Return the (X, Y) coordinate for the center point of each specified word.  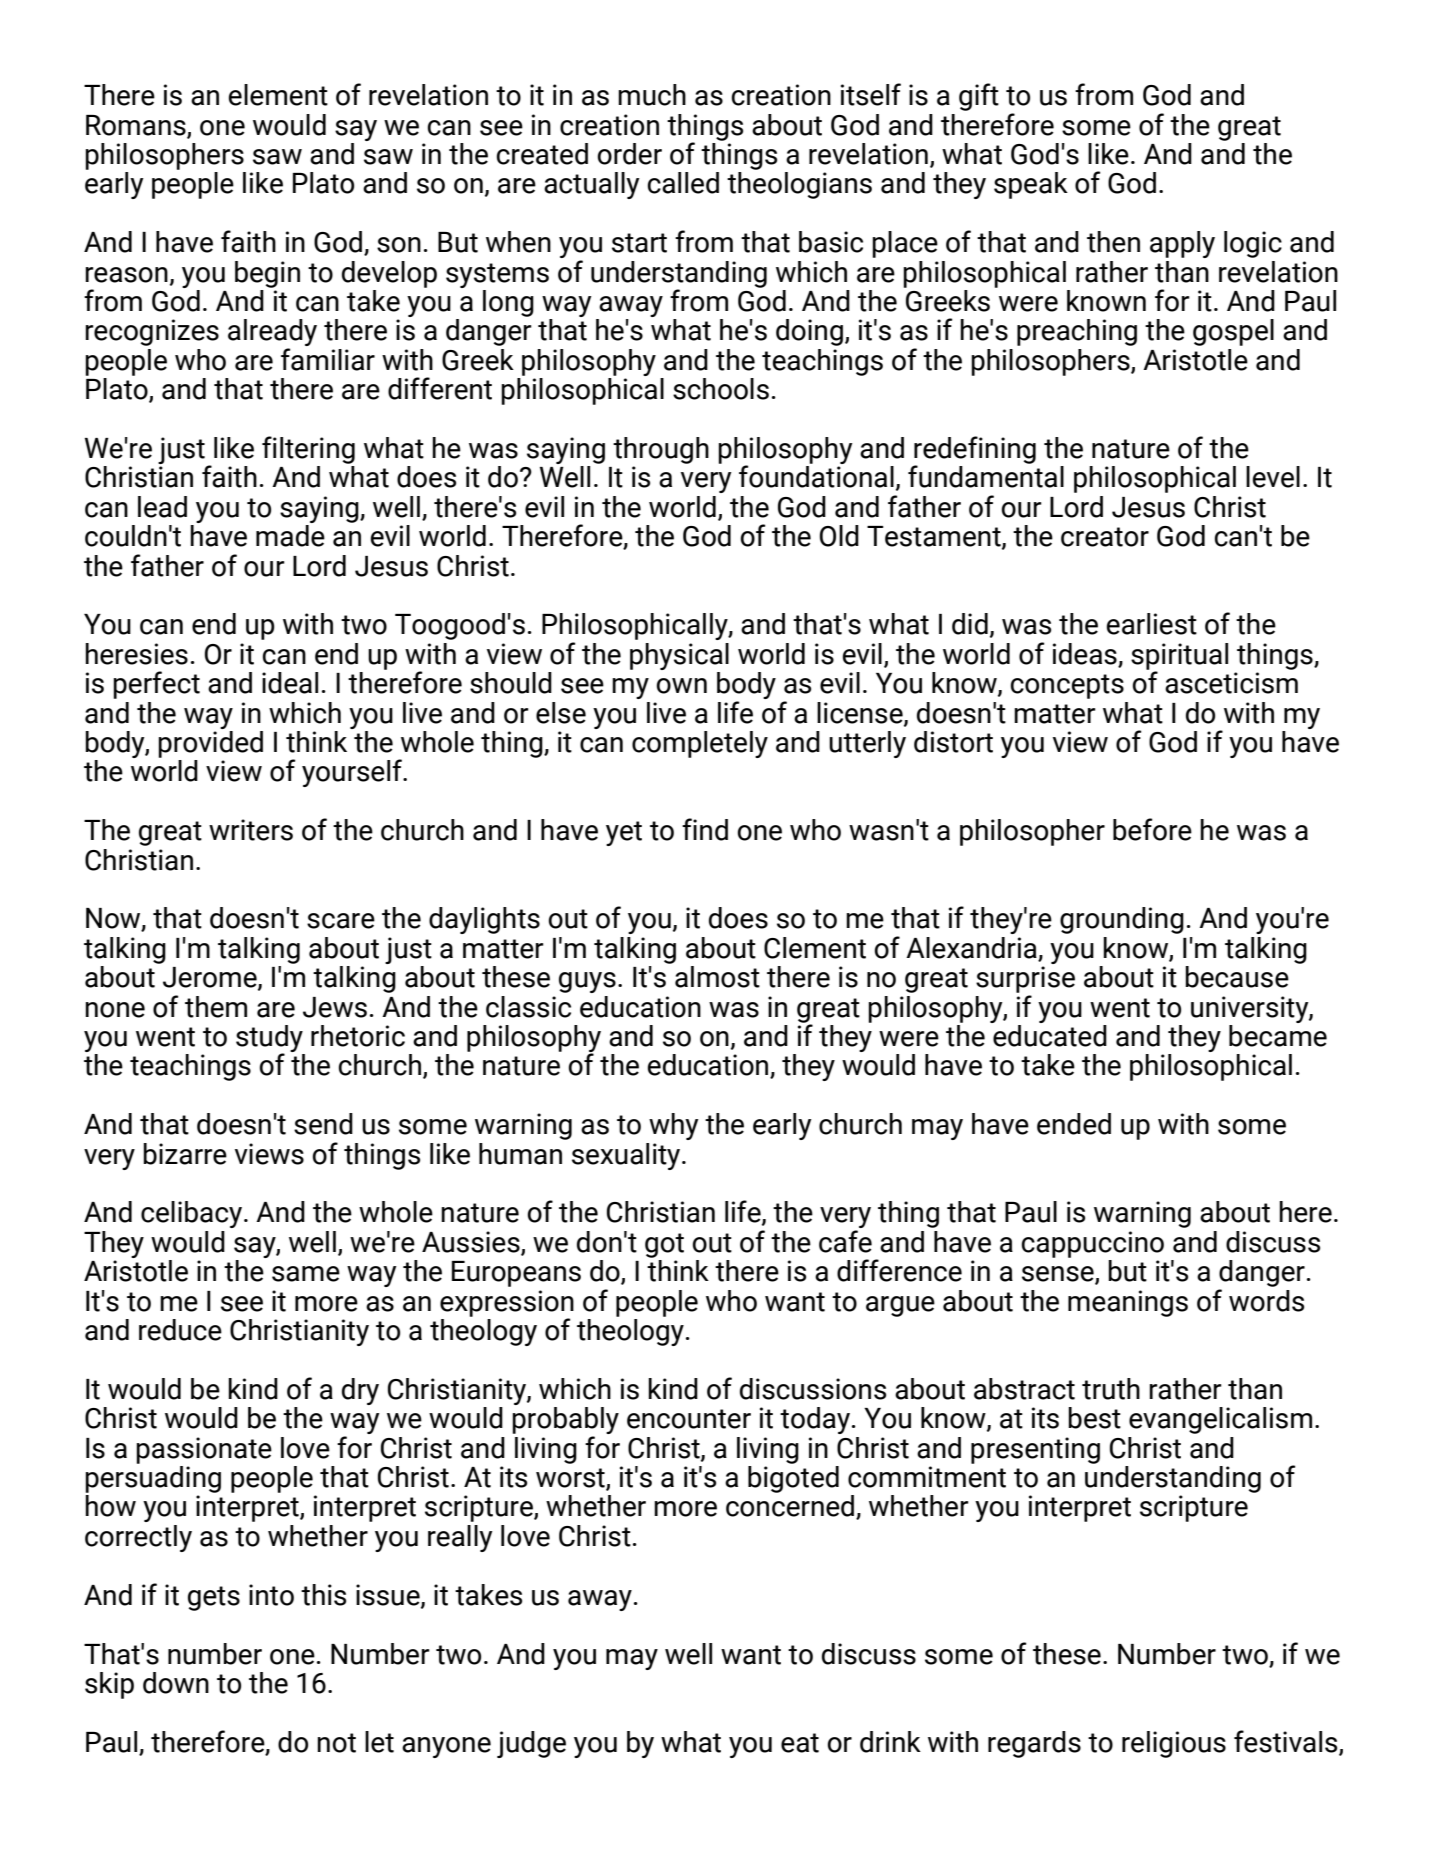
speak (1031, 185)
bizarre (185, 1154)
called (683, 183)
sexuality (627, 1156)
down (176, 1683)
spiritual (1179, 657)
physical (679, 656)
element (278, 95)
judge (531, 1744)
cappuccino (1093, 1244)
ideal (290, 683)
